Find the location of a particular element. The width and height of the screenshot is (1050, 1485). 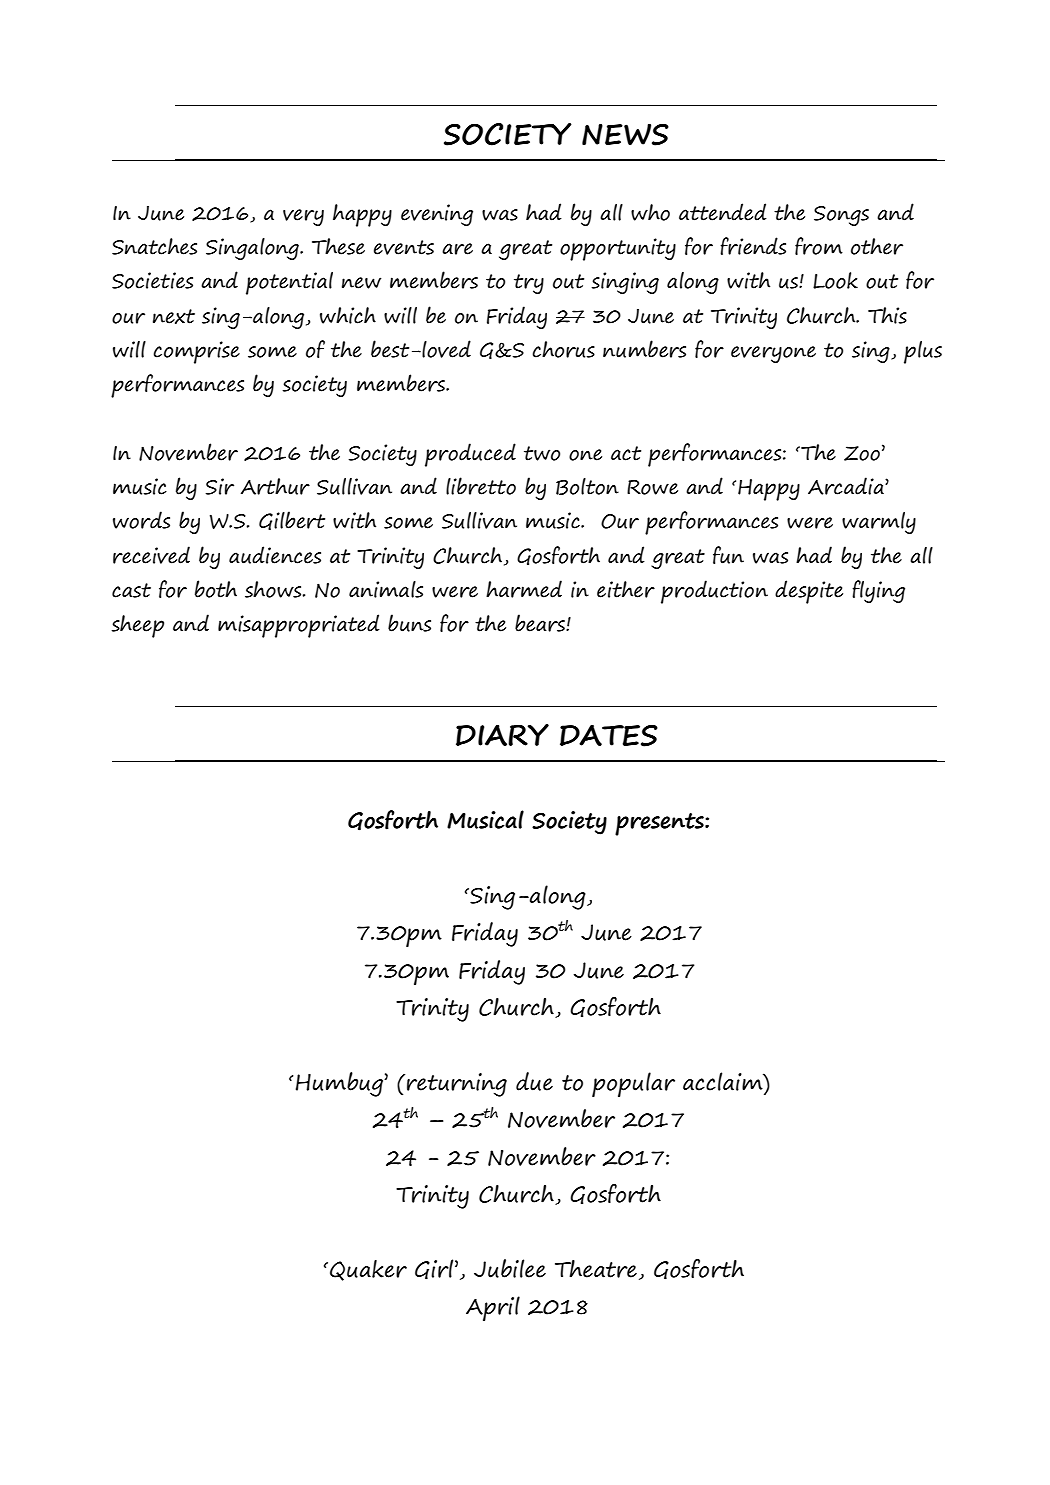

Snatches is located at coordinates (154, 246).
